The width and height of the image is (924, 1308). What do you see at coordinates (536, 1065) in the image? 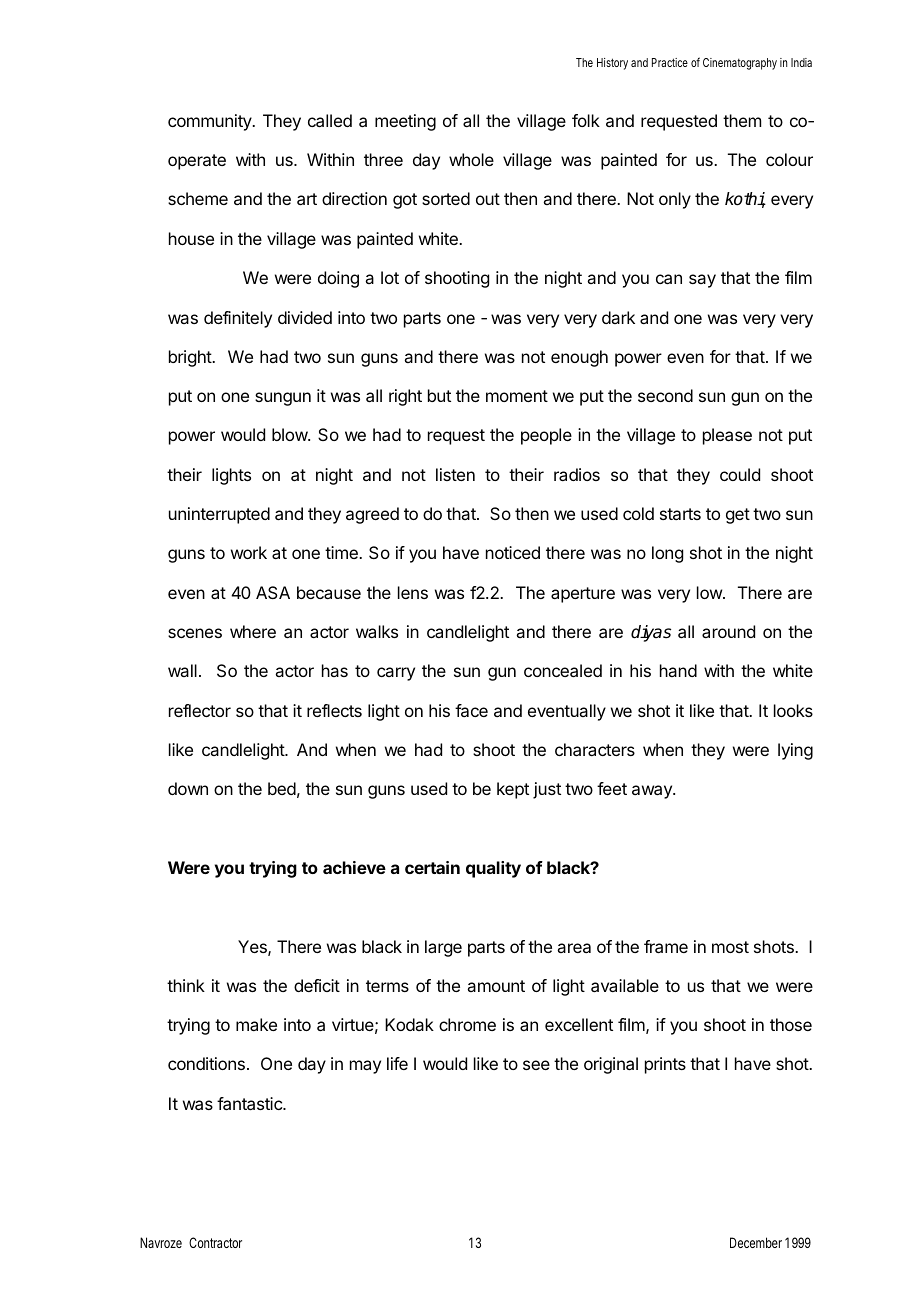
I see `see` at bounding box center [536, 1065].
